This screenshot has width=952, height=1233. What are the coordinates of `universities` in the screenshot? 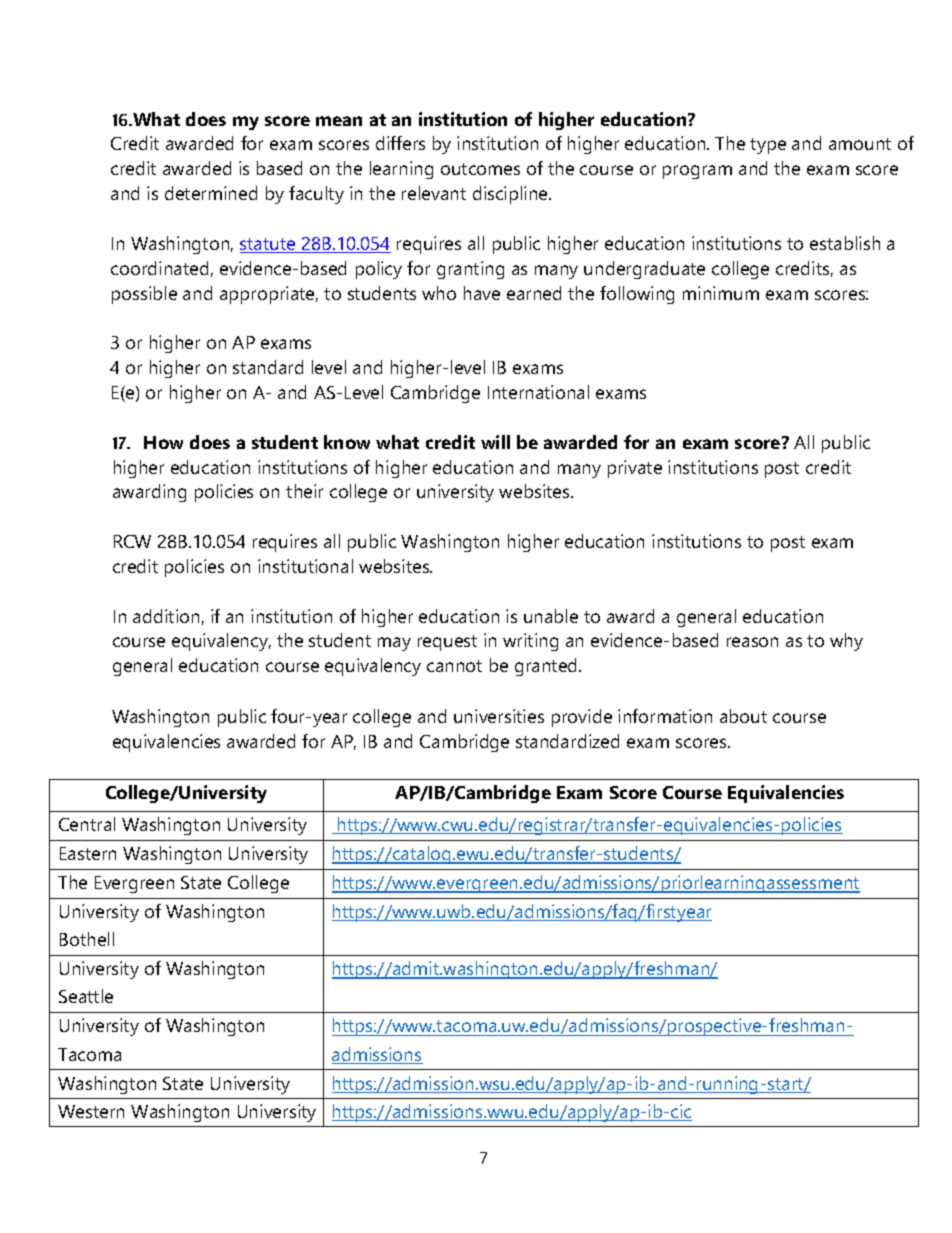 It's located at (499, 716).
